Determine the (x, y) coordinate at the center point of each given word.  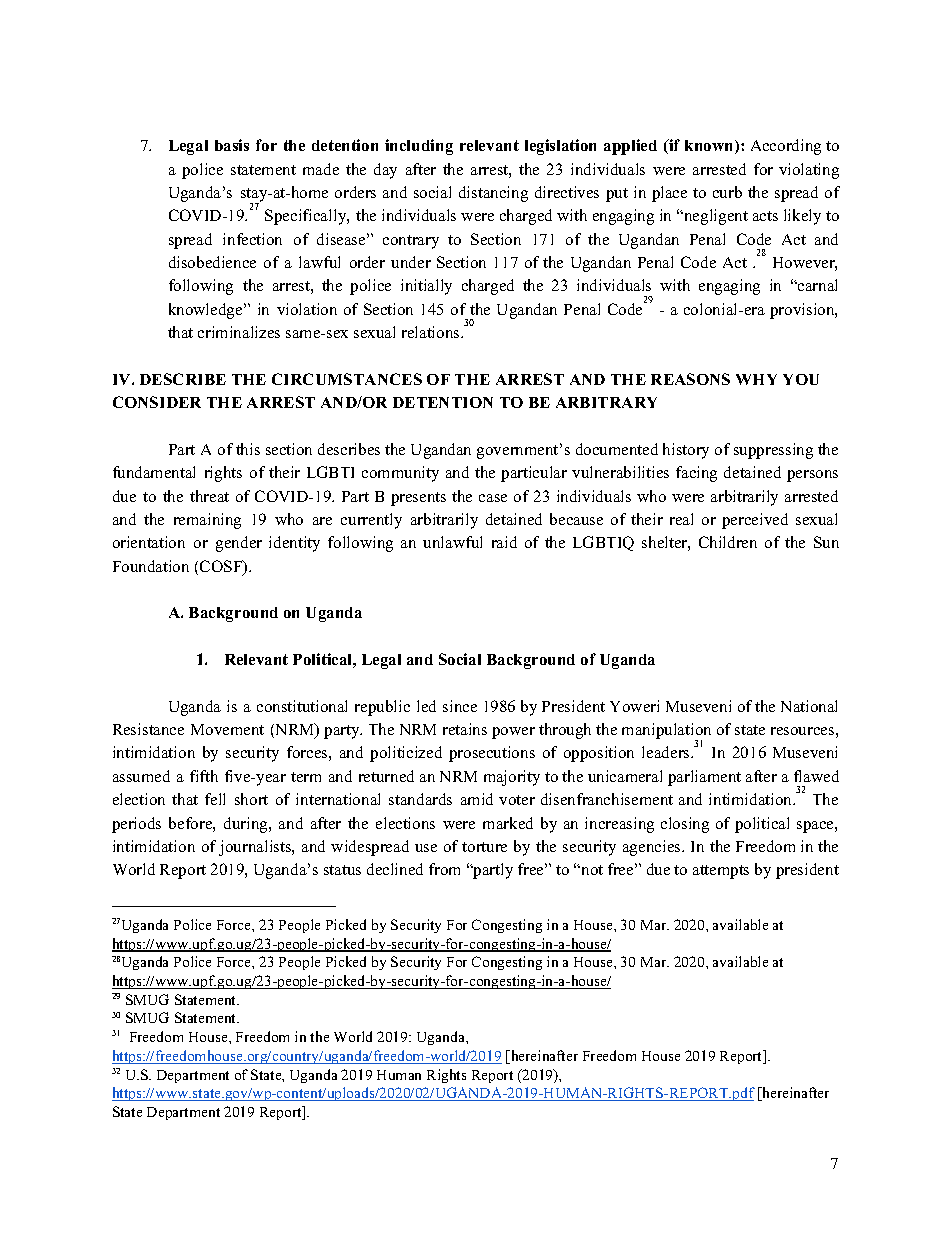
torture (484, 847)
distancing (493, 194)
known (710, 147)
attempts (721, 872)
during (247, 825)
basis (232, 145)
